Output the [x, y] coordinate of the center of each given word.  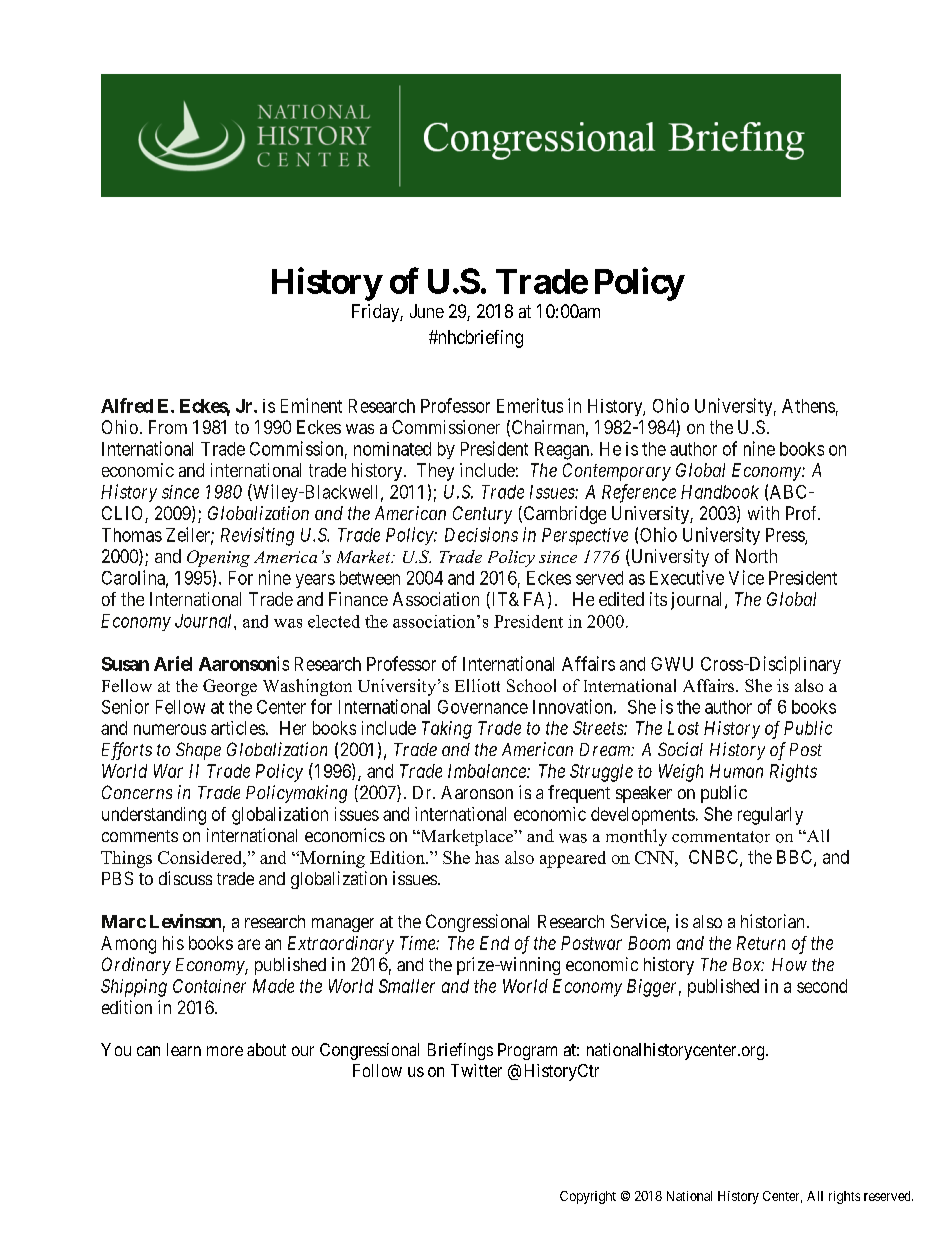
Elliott [477, 685]
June [427, 311]
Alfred [127, 405]
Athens [808, 406]
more [225, 1051]
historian [772, 921]
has [487, 857]
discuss [185, 878]
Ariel [173, 663]
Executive [687, 577]
